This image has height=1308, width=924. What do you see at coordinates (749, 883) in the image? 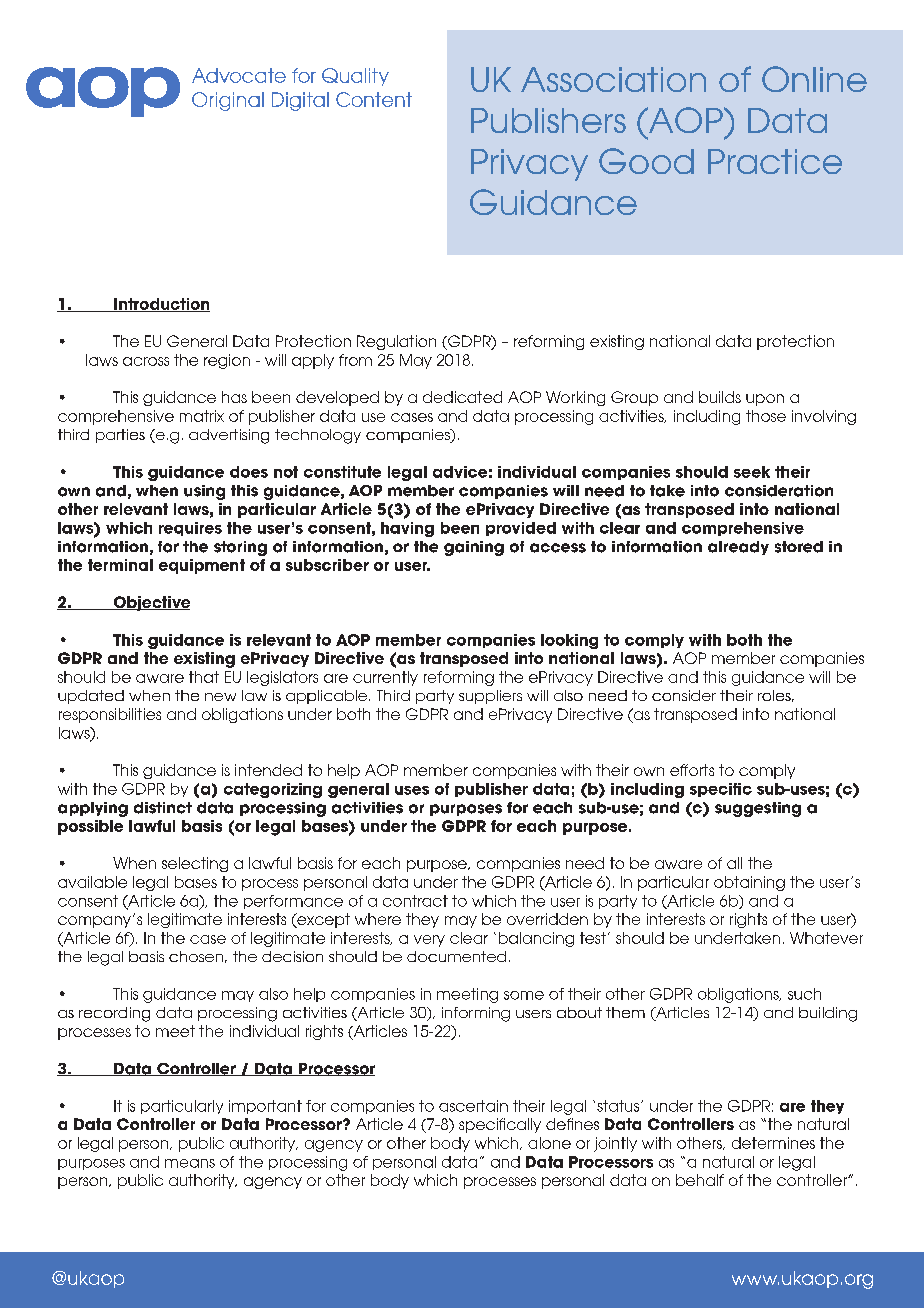
I see `obtaining` at bounding box center [749, 883].
